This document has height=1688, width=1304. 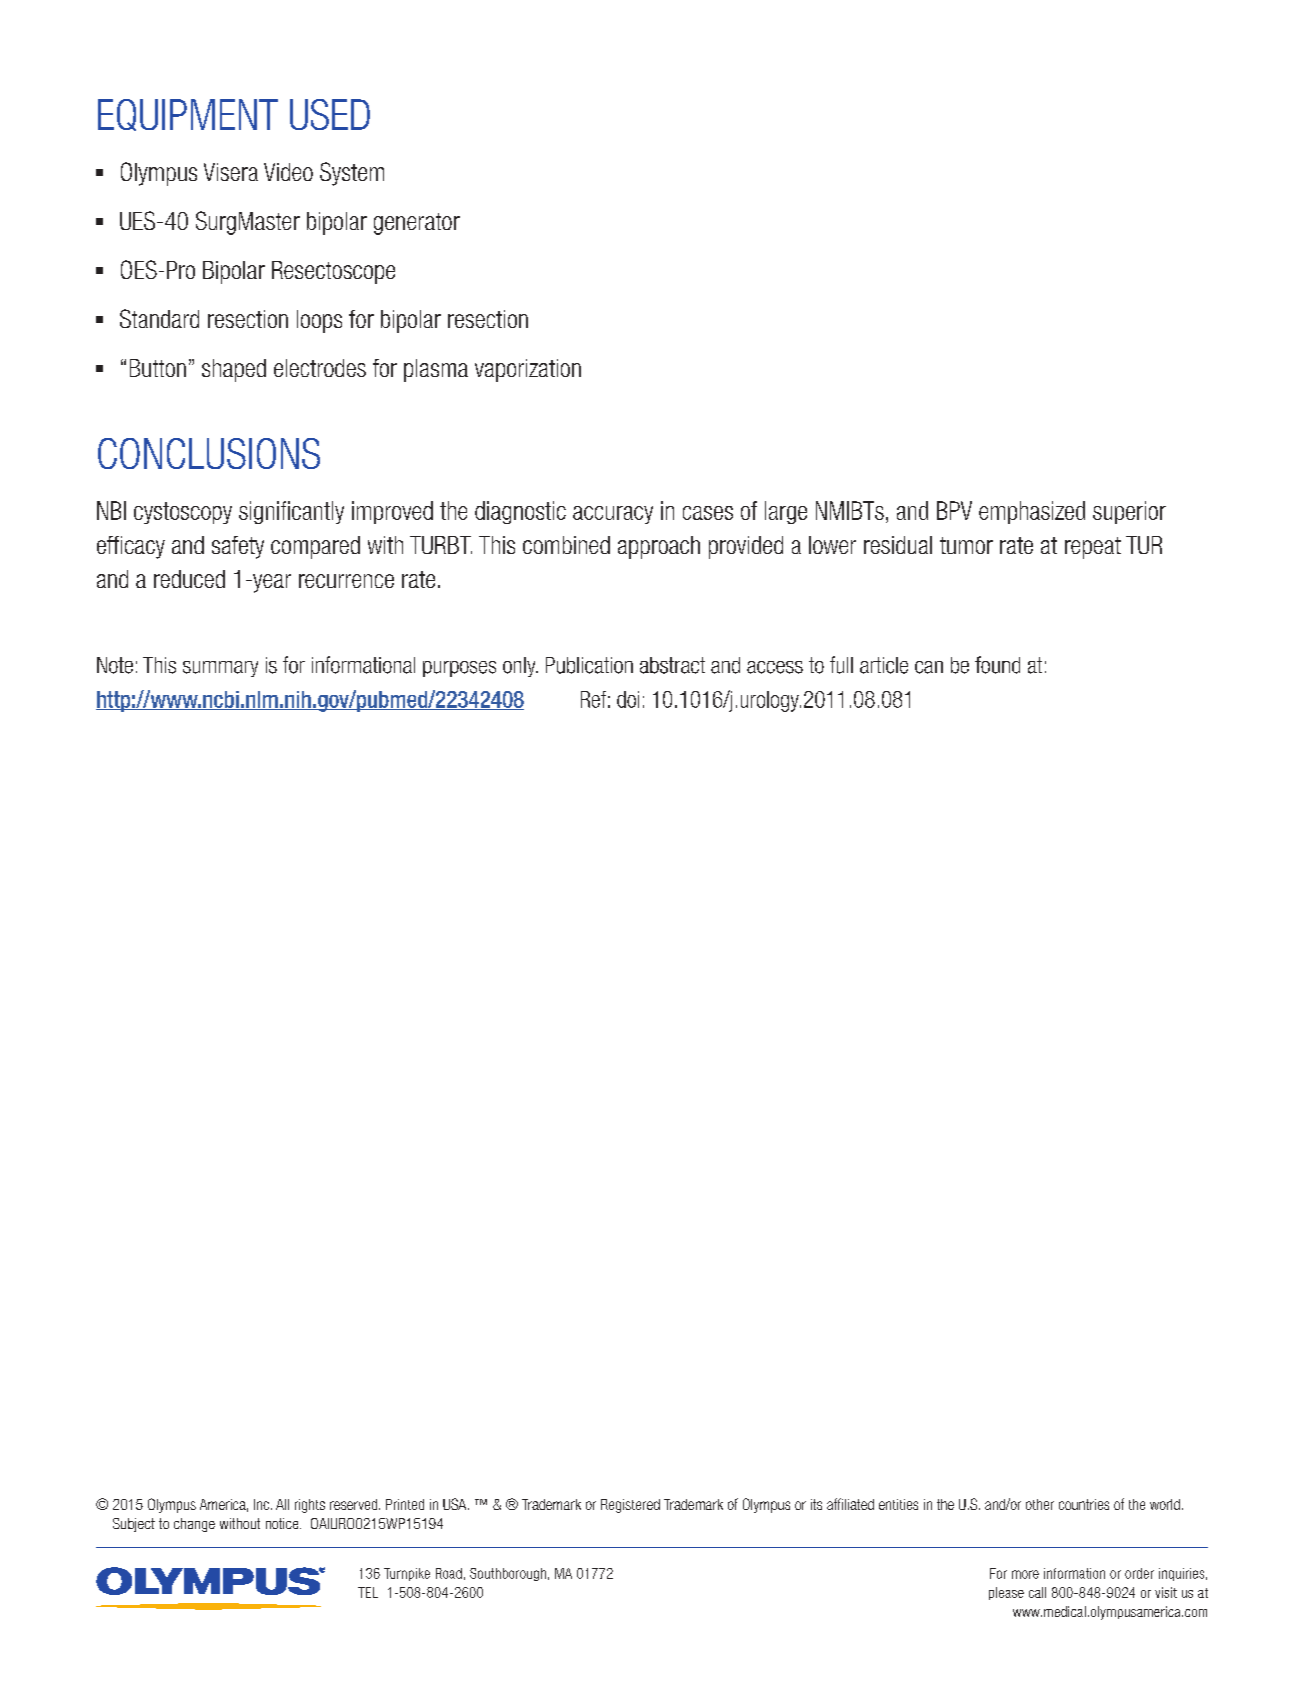 What do you see at coordinates (417, 224) in the document?
I see `generator` at bounding box center [417, 224].
